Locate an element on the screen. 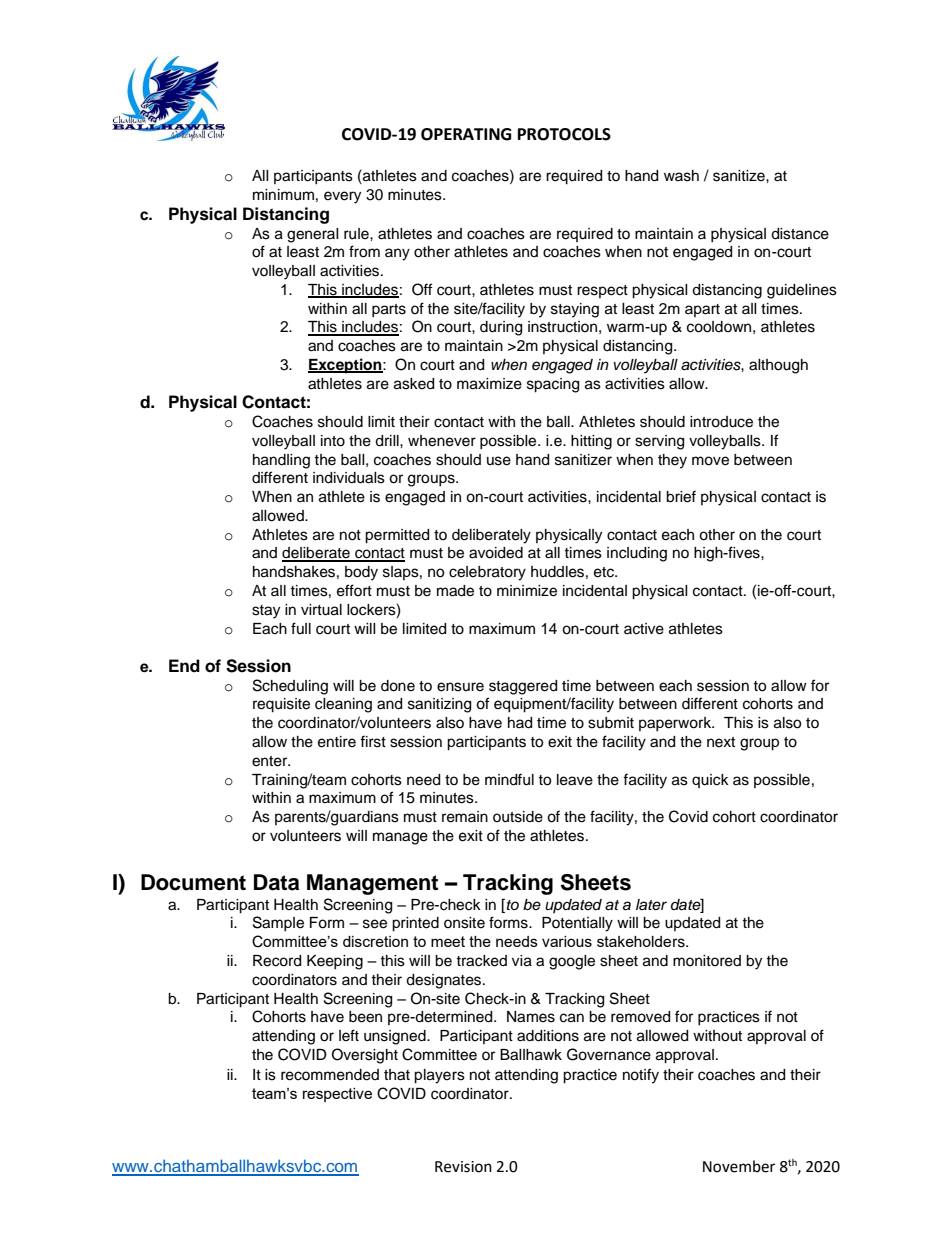 This screenshot has height=1233, width=952. Data is located at coordinates (276, 882).
